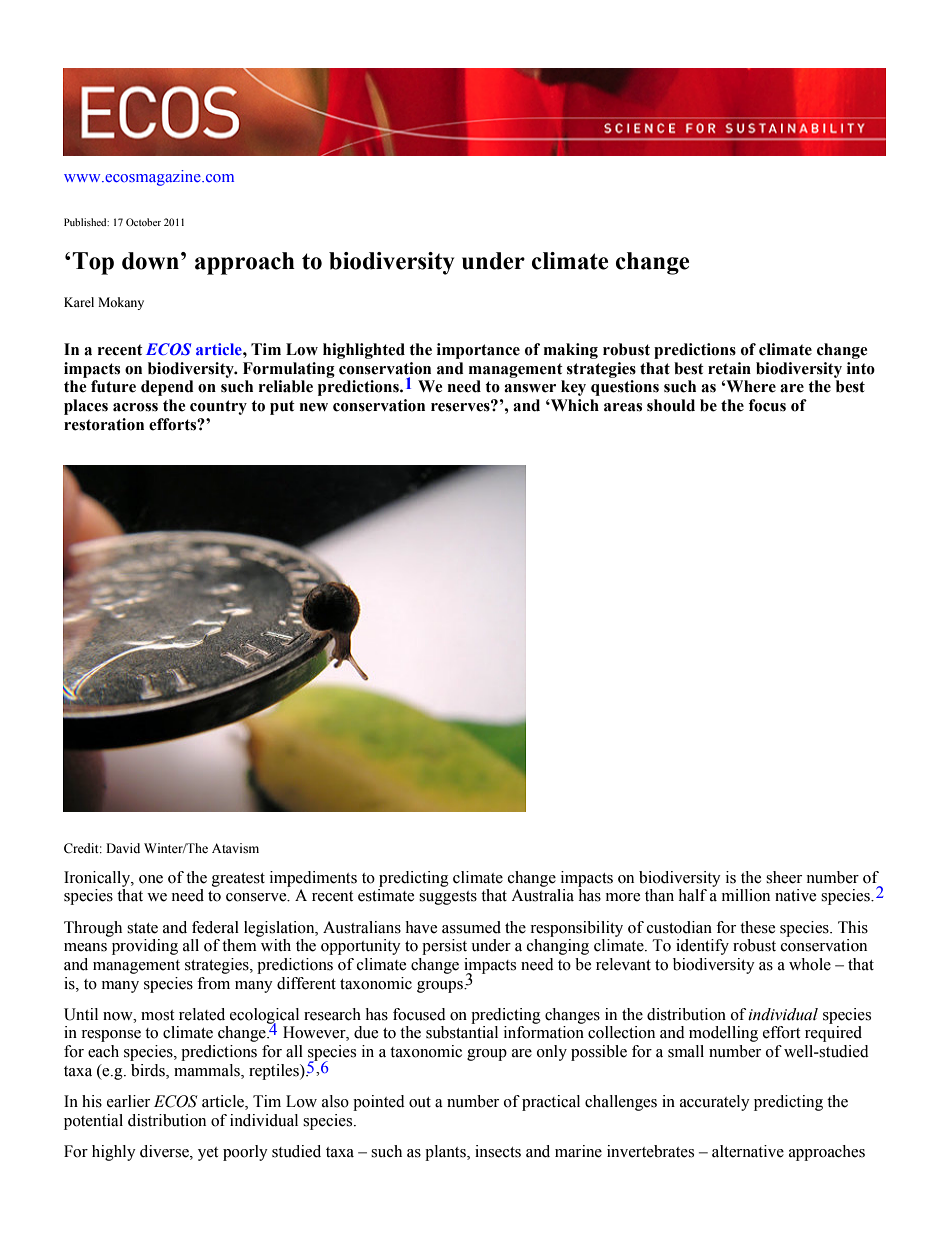 Image resolution: width=952 pixels, height=1233 pixels. What do you see at coordinates (104, 424) in the document?
I see `restoration` at bounding box center [104, 424].
